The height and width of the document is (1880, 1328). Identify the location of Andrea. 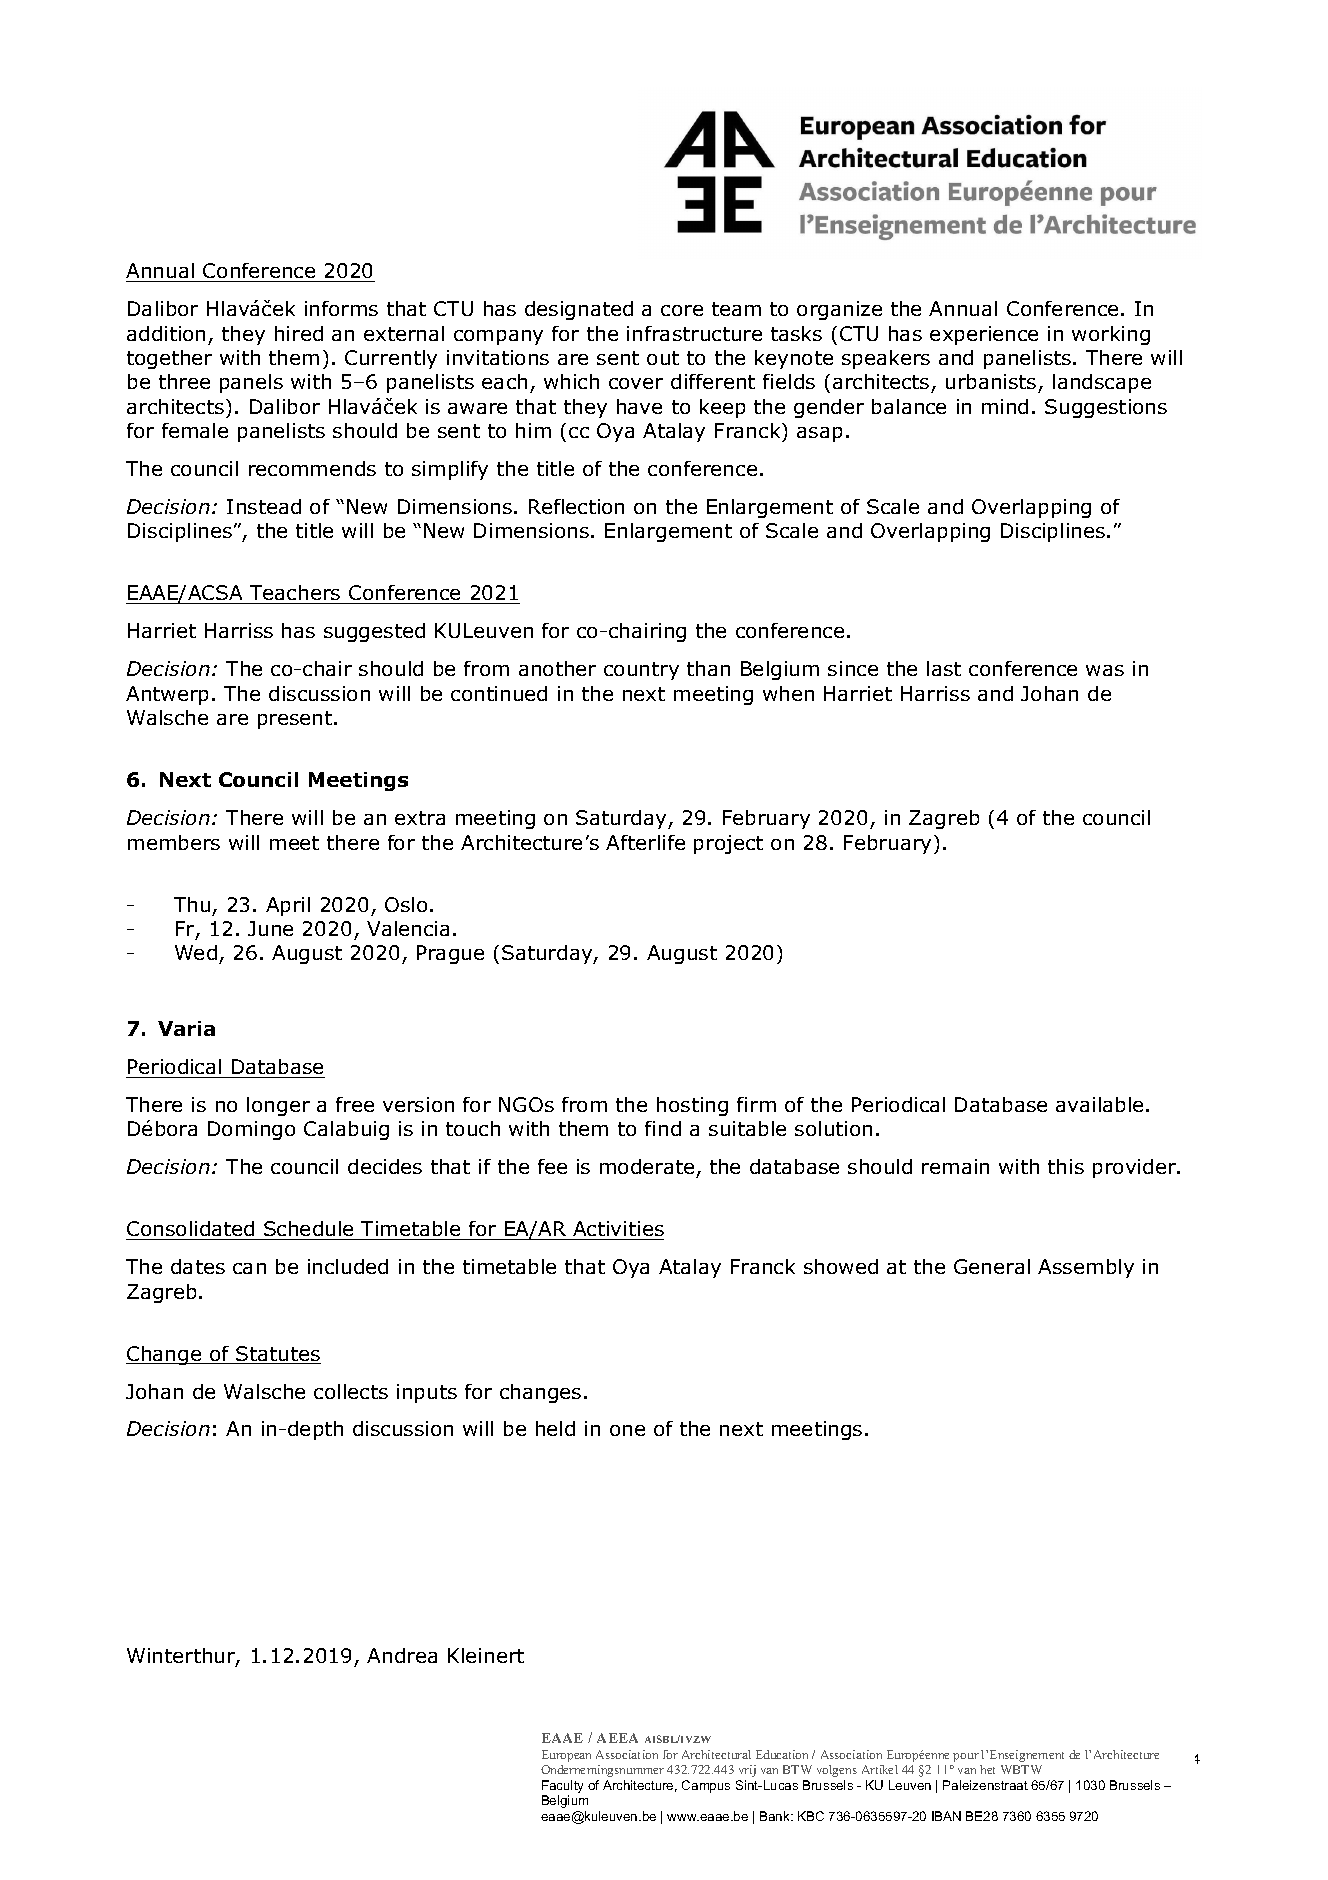
(402, 1655).
